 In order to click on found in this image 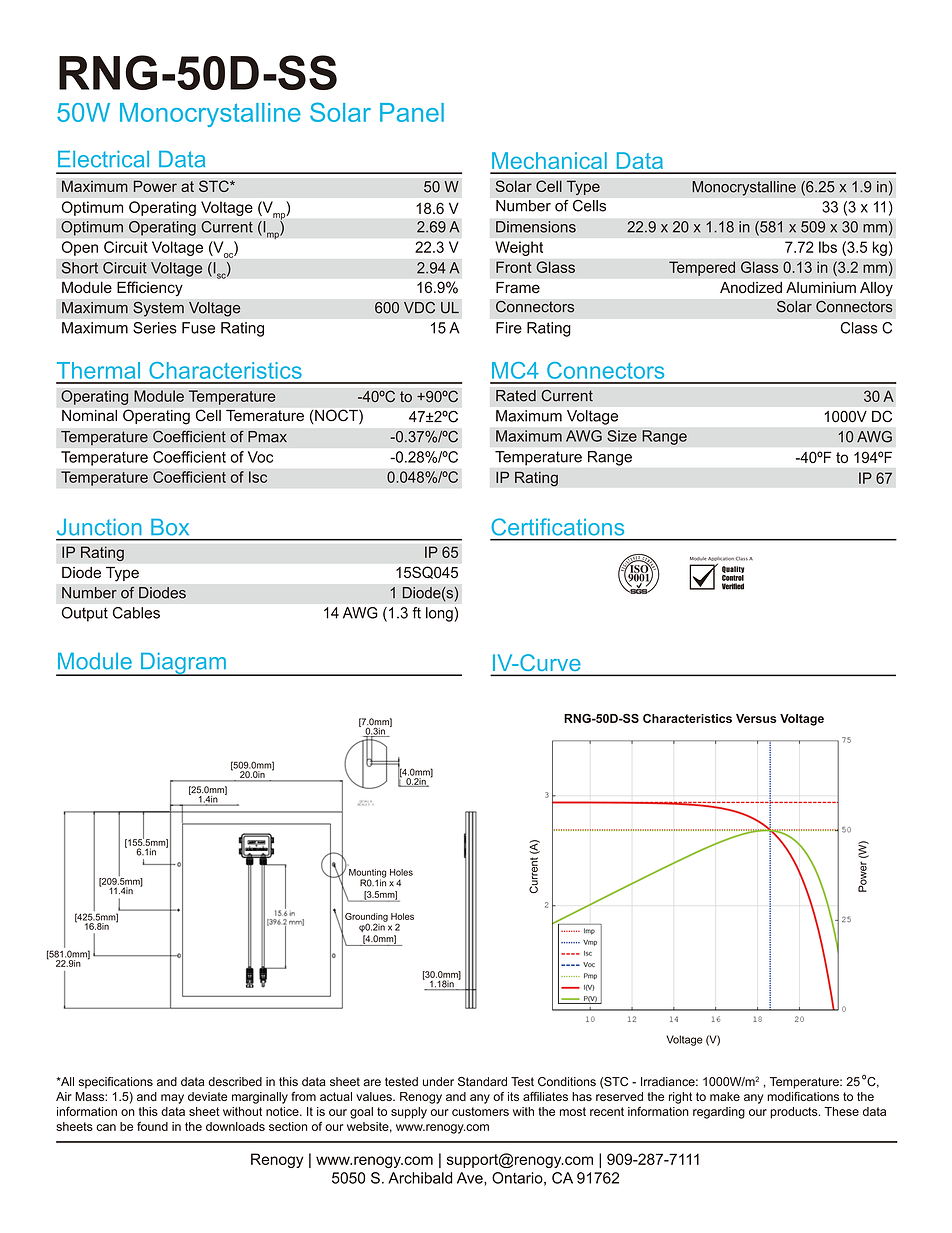, I will do `click(152, 1126)`.
